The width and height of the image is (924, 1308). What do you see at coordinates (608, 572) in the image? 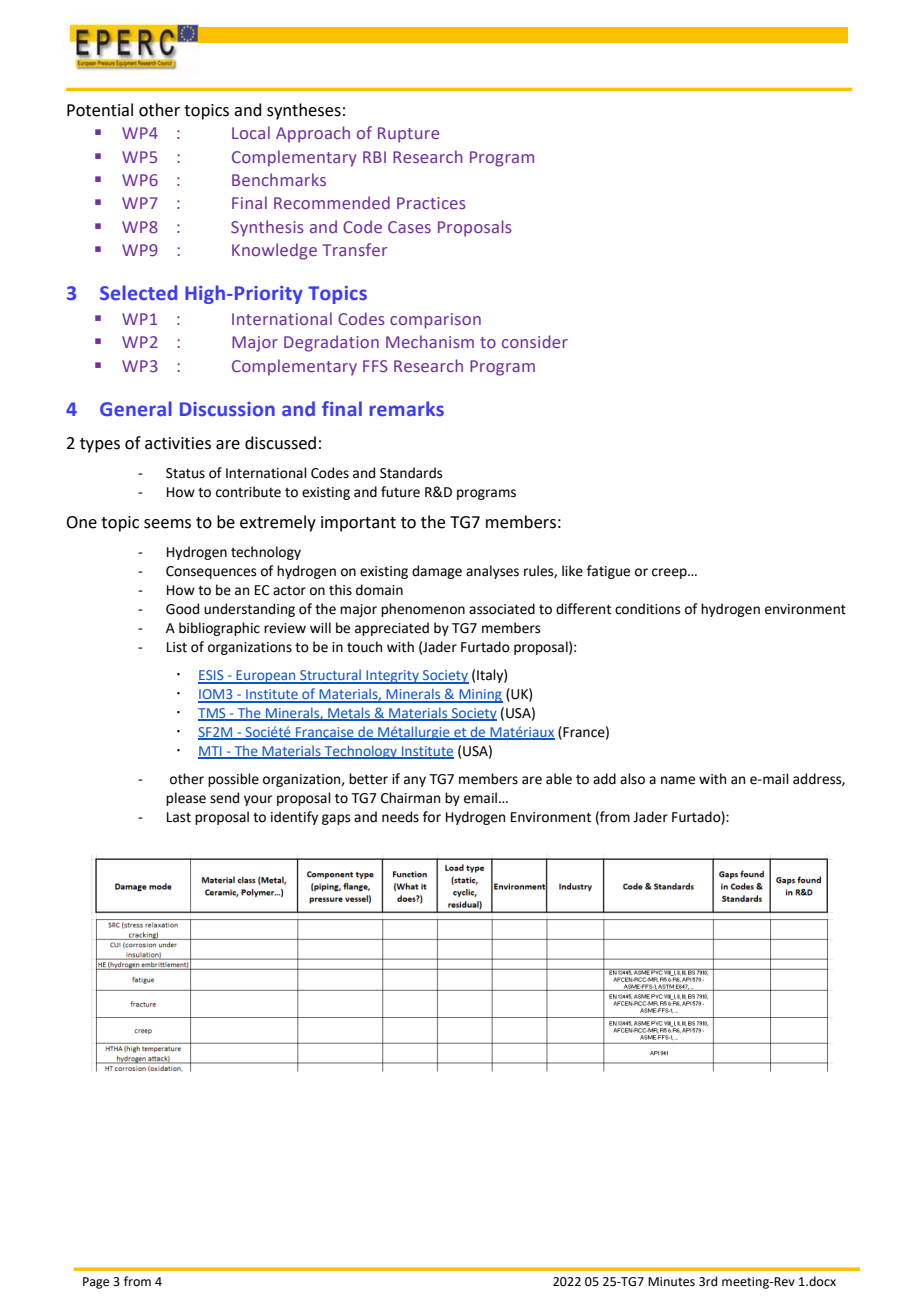
I see `fatigue` at bounding box center [608, 572].
